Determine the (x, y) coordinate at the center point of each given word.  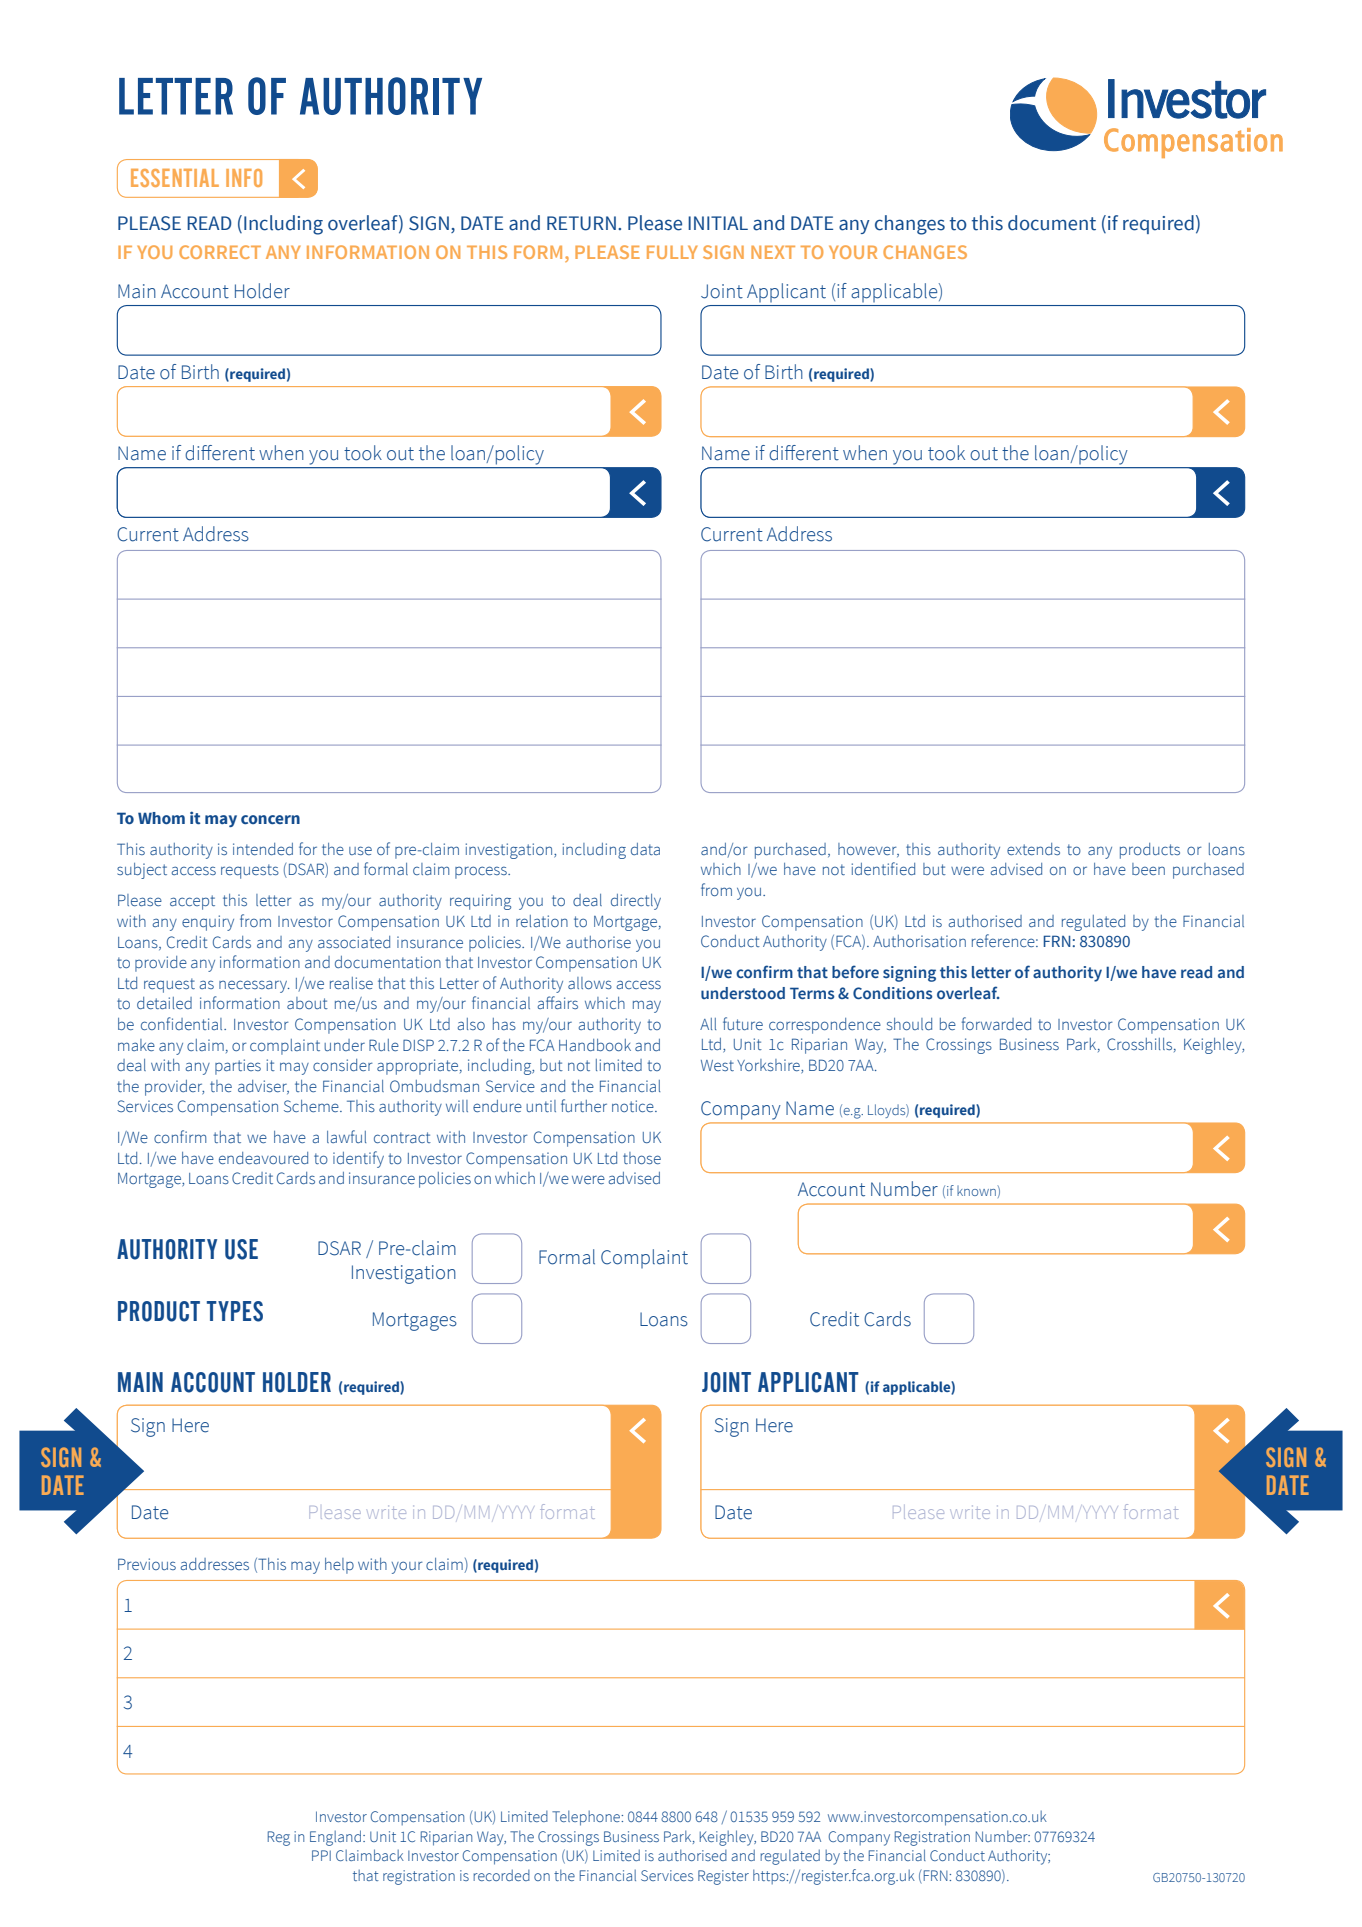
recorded (501, 1875)
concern (270, 819)
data (645, 849)
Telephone (587, 1818)
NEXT (773, 252)
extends (1033, 849)
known (977, 1190)
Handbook (595, 1045)
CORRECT (220, 252)
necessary (254, 986)
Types (235, 1311)
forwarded (996, 1023)
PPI (321, 1855)
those (642, 1158)
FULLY (672, 252)
